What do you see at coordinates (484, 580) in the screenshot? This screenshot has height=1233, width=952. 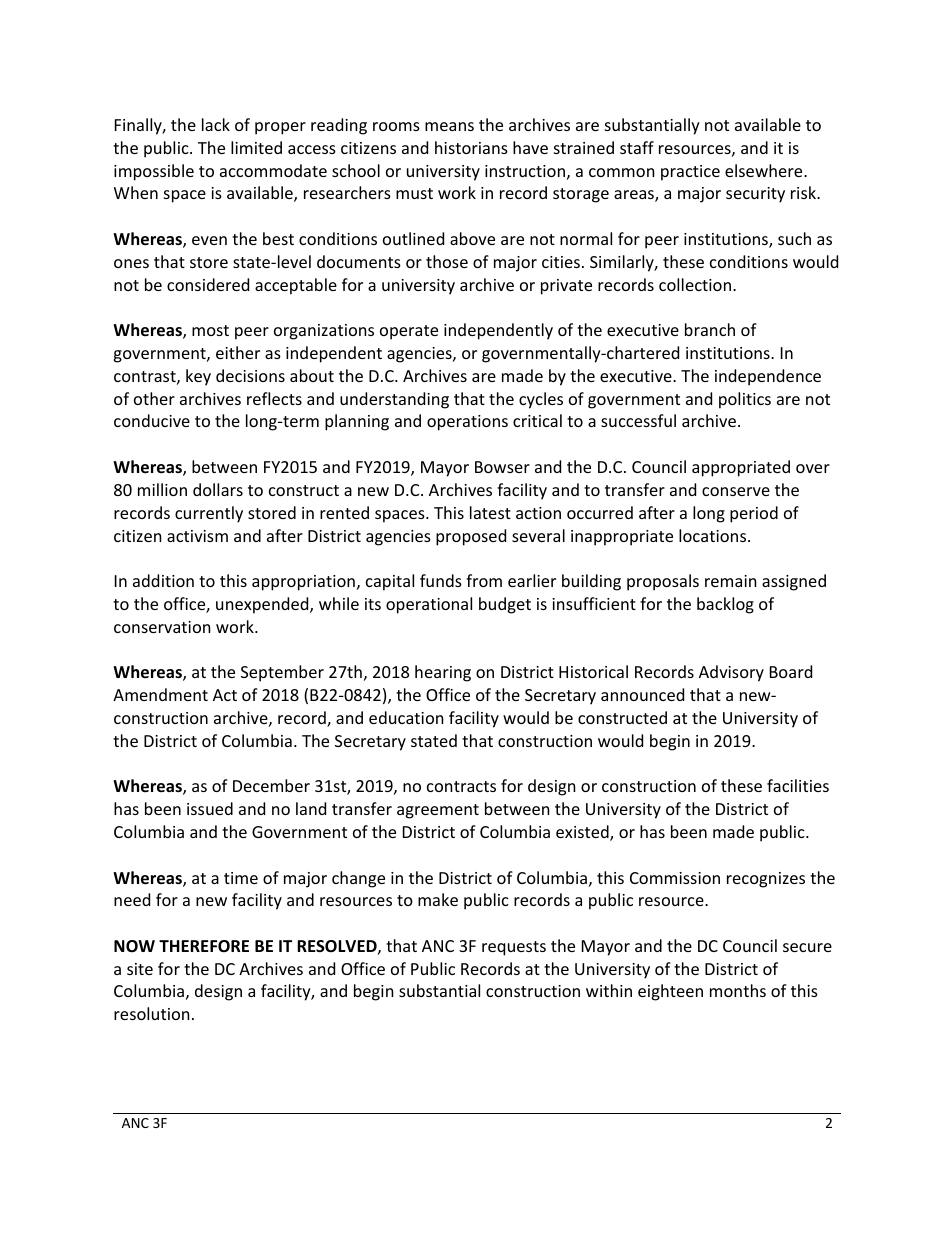 I see `from` at bounding box center [484, 580].
